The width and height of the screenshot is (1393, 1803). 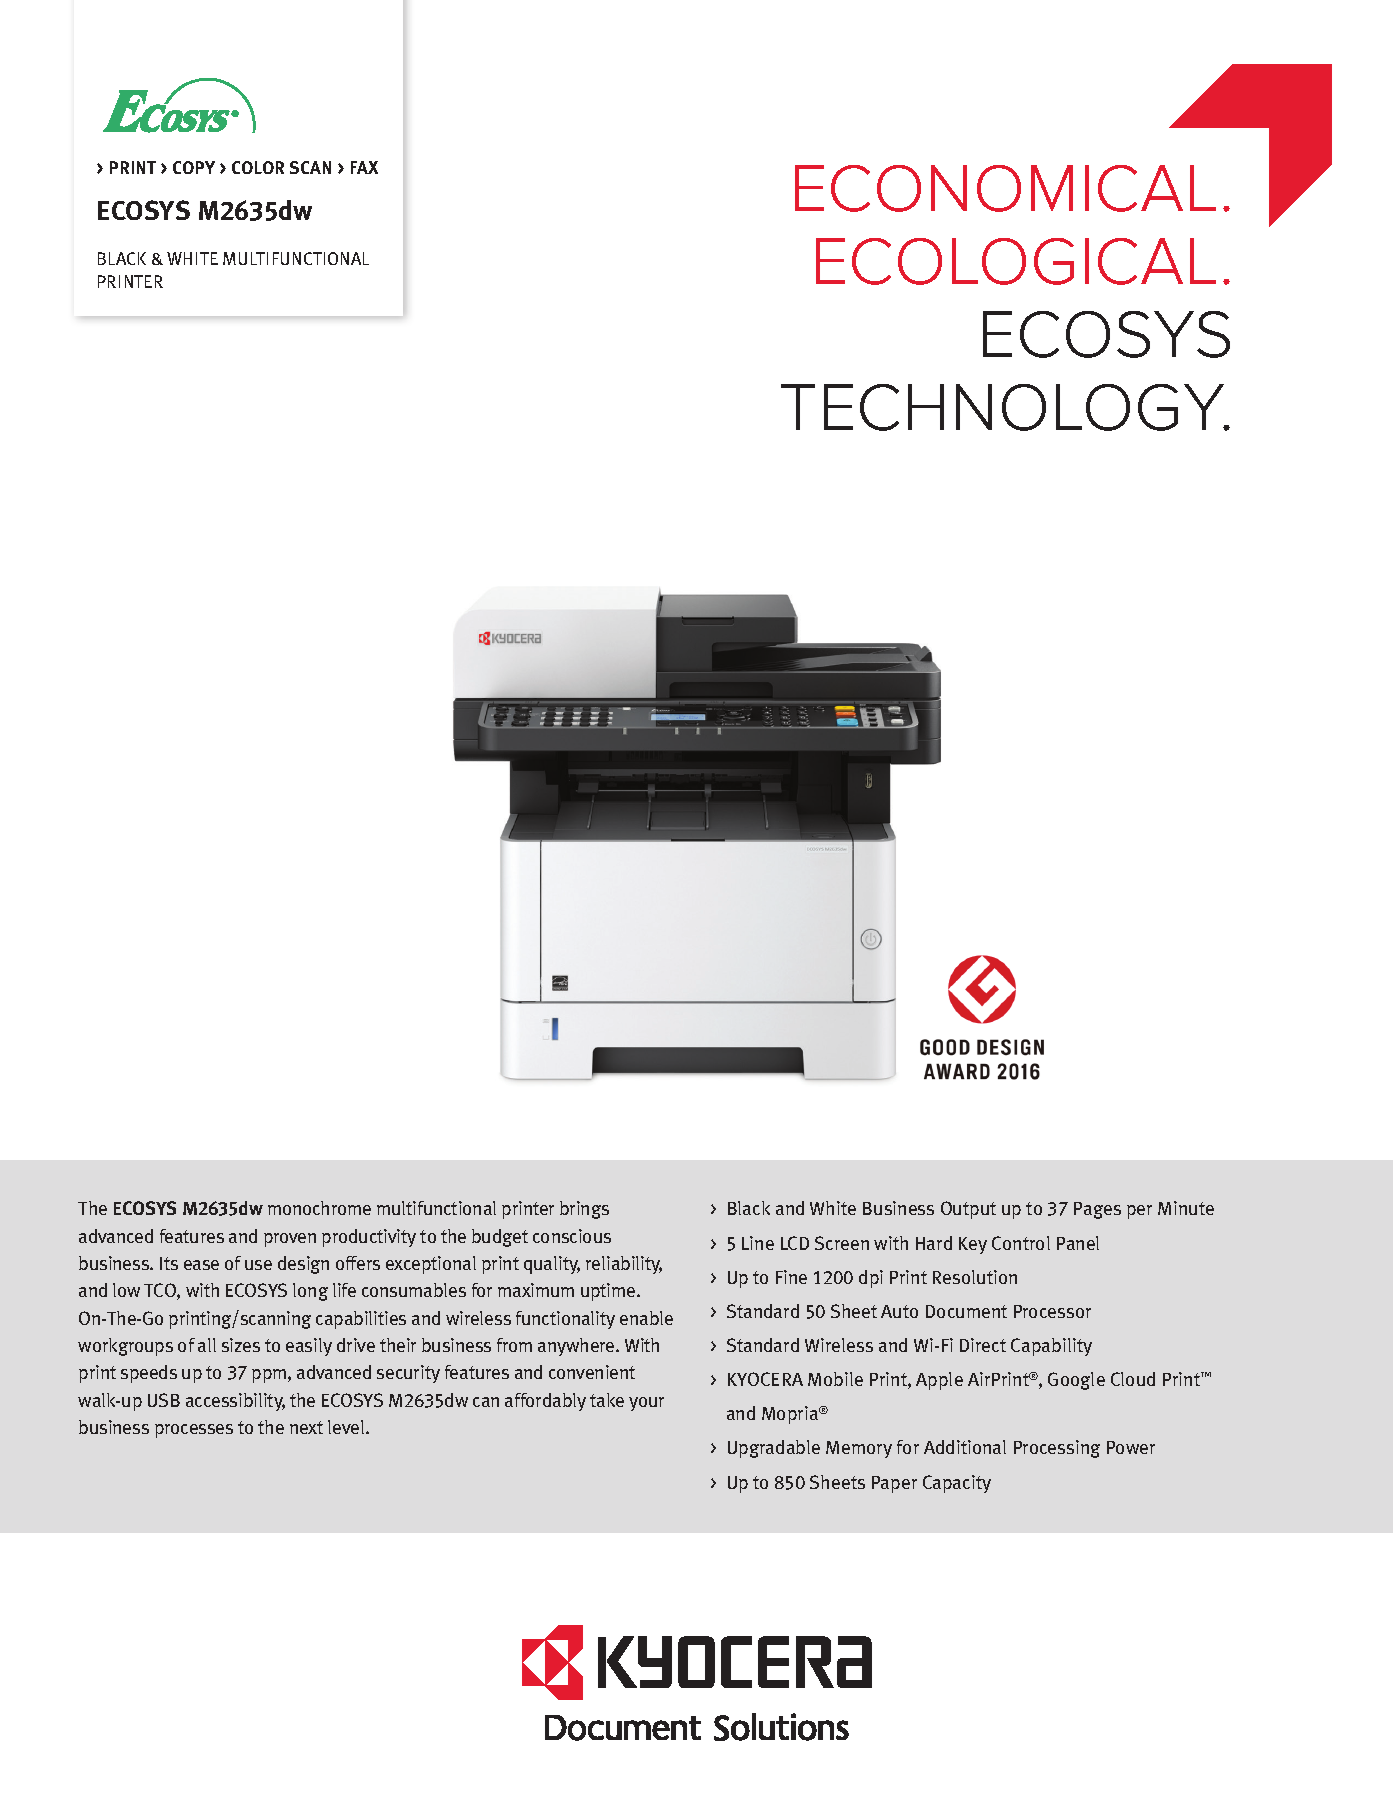 What do you see at coordinates (1097, 1210) in the screenshot?
I see `Pages` at bounding box center [1097, 1210].
